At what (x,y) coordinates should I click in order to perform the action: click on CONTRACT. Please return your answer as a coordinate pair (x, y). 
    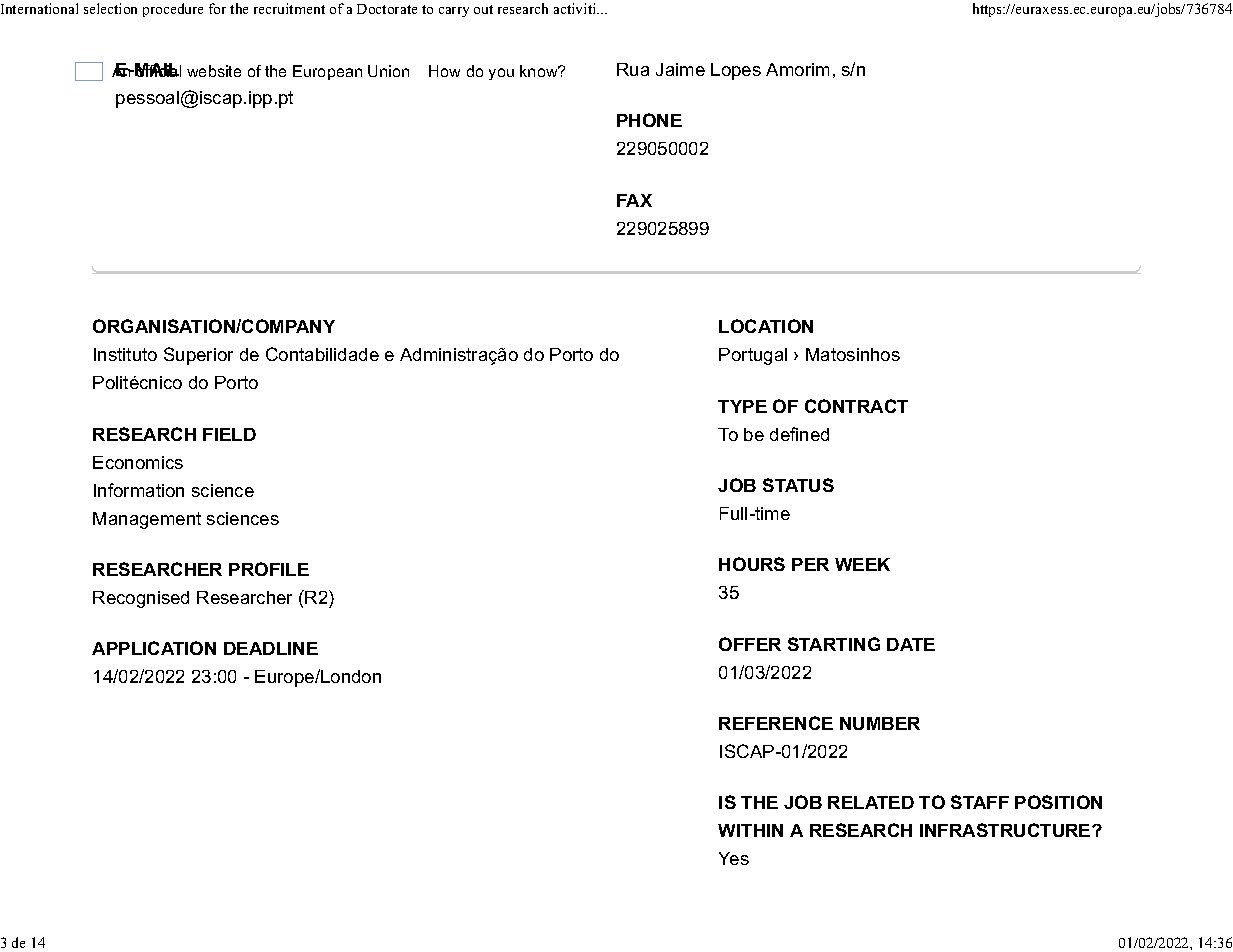
    Looking at the image, I should click on (856, 406).
